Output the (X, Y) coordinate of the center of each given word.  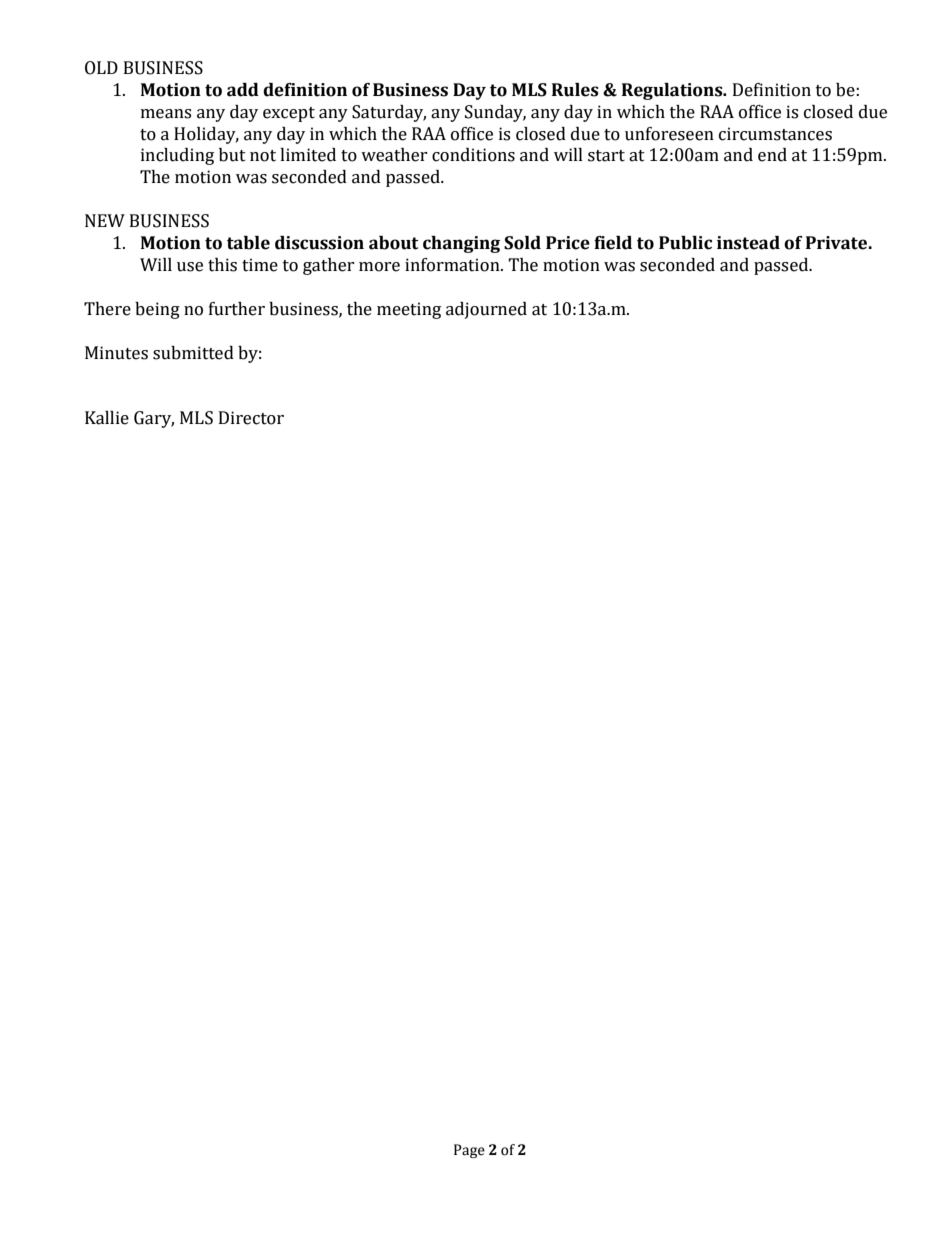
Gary (154, 419)
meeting (409, 310)
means (166, 114)
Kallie (107, 418)
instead (748, 243)
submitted (193, 353)
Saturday (389, 113)
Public (685, 243)
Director (251, 418)
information (453, 265)
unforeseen (669, 134)
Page (469, 1151)
